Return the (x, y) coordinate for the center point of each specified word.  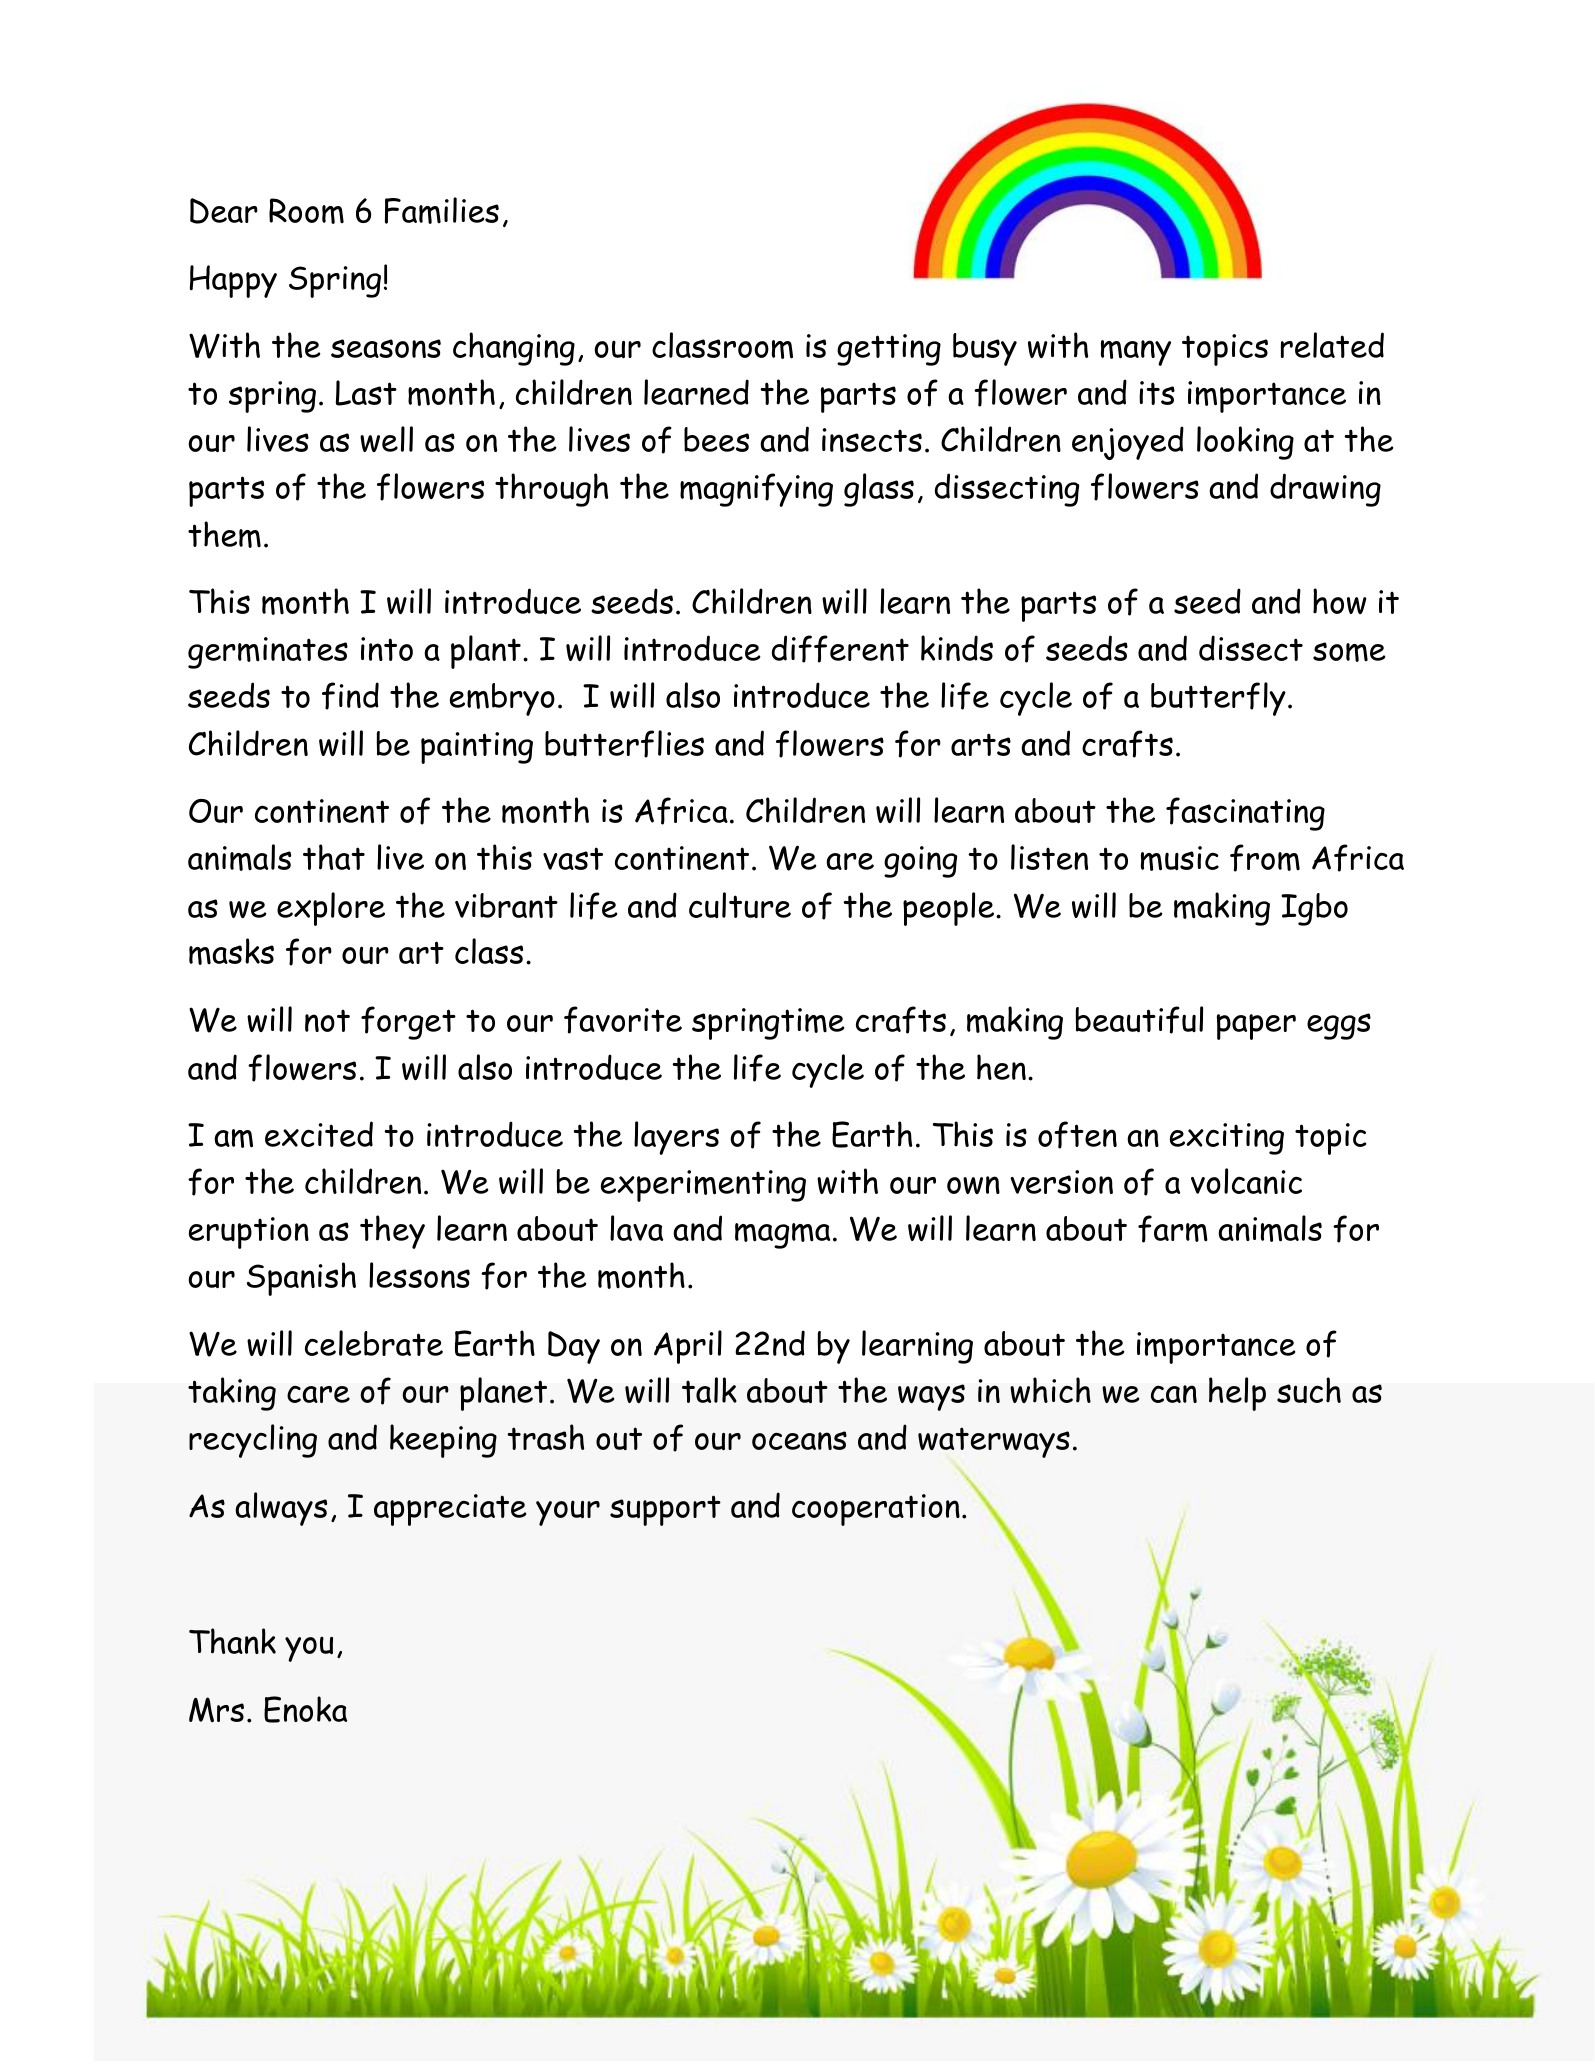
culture (740, 905)
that (334, 857)
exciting (1227, 1139)
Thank (232, 1641)
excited (319, 1134)
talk (709, 1390)
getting (889, 350)
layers (676, 1138)
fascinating (1245, 814)
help (1237, 1394)
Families (442, 210)
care (318, 1394)
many (1136, 353)
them (224, 534)
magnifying (756, 490)
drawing (1325, 490)
